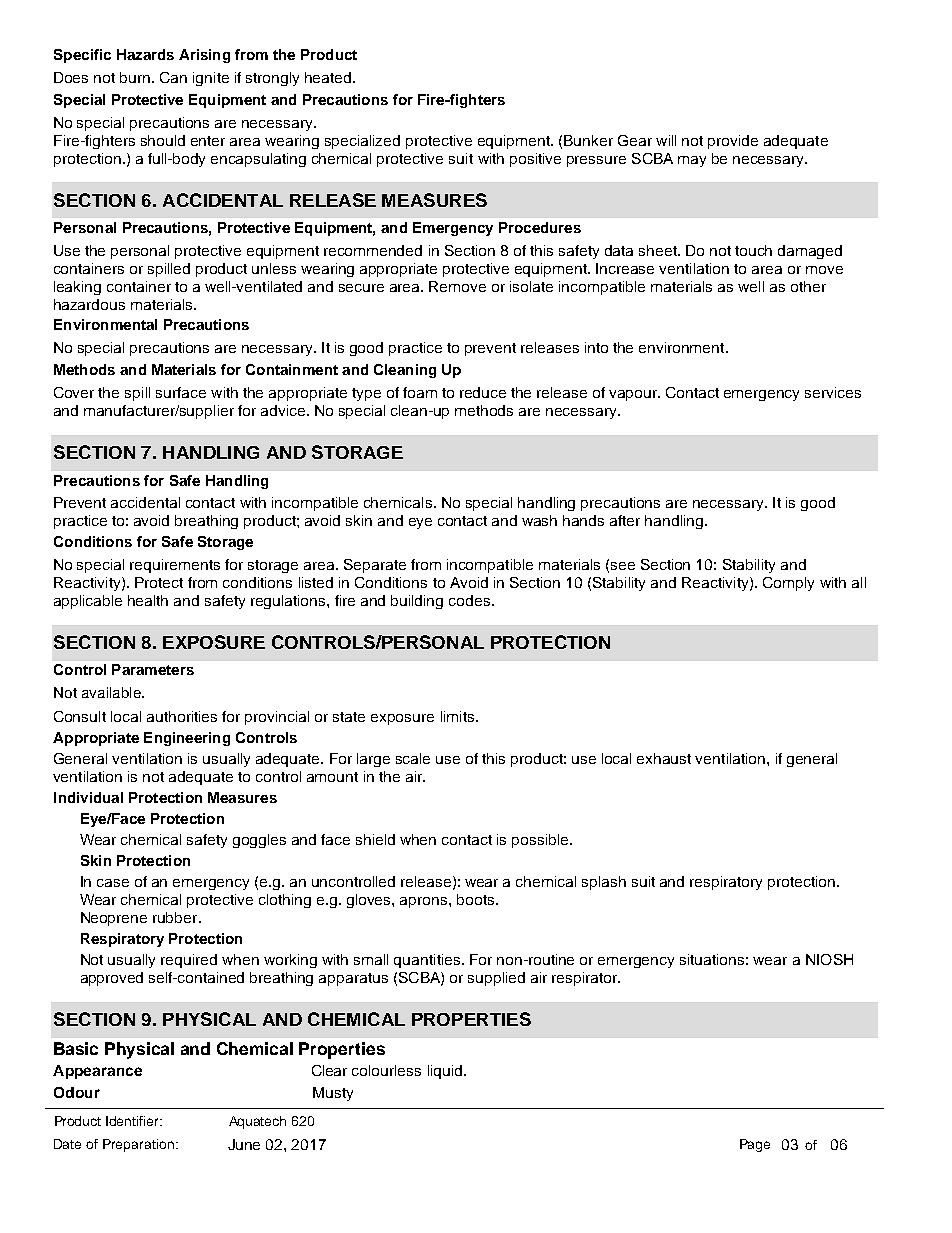  I want to click on heated, so click(329, 77).
